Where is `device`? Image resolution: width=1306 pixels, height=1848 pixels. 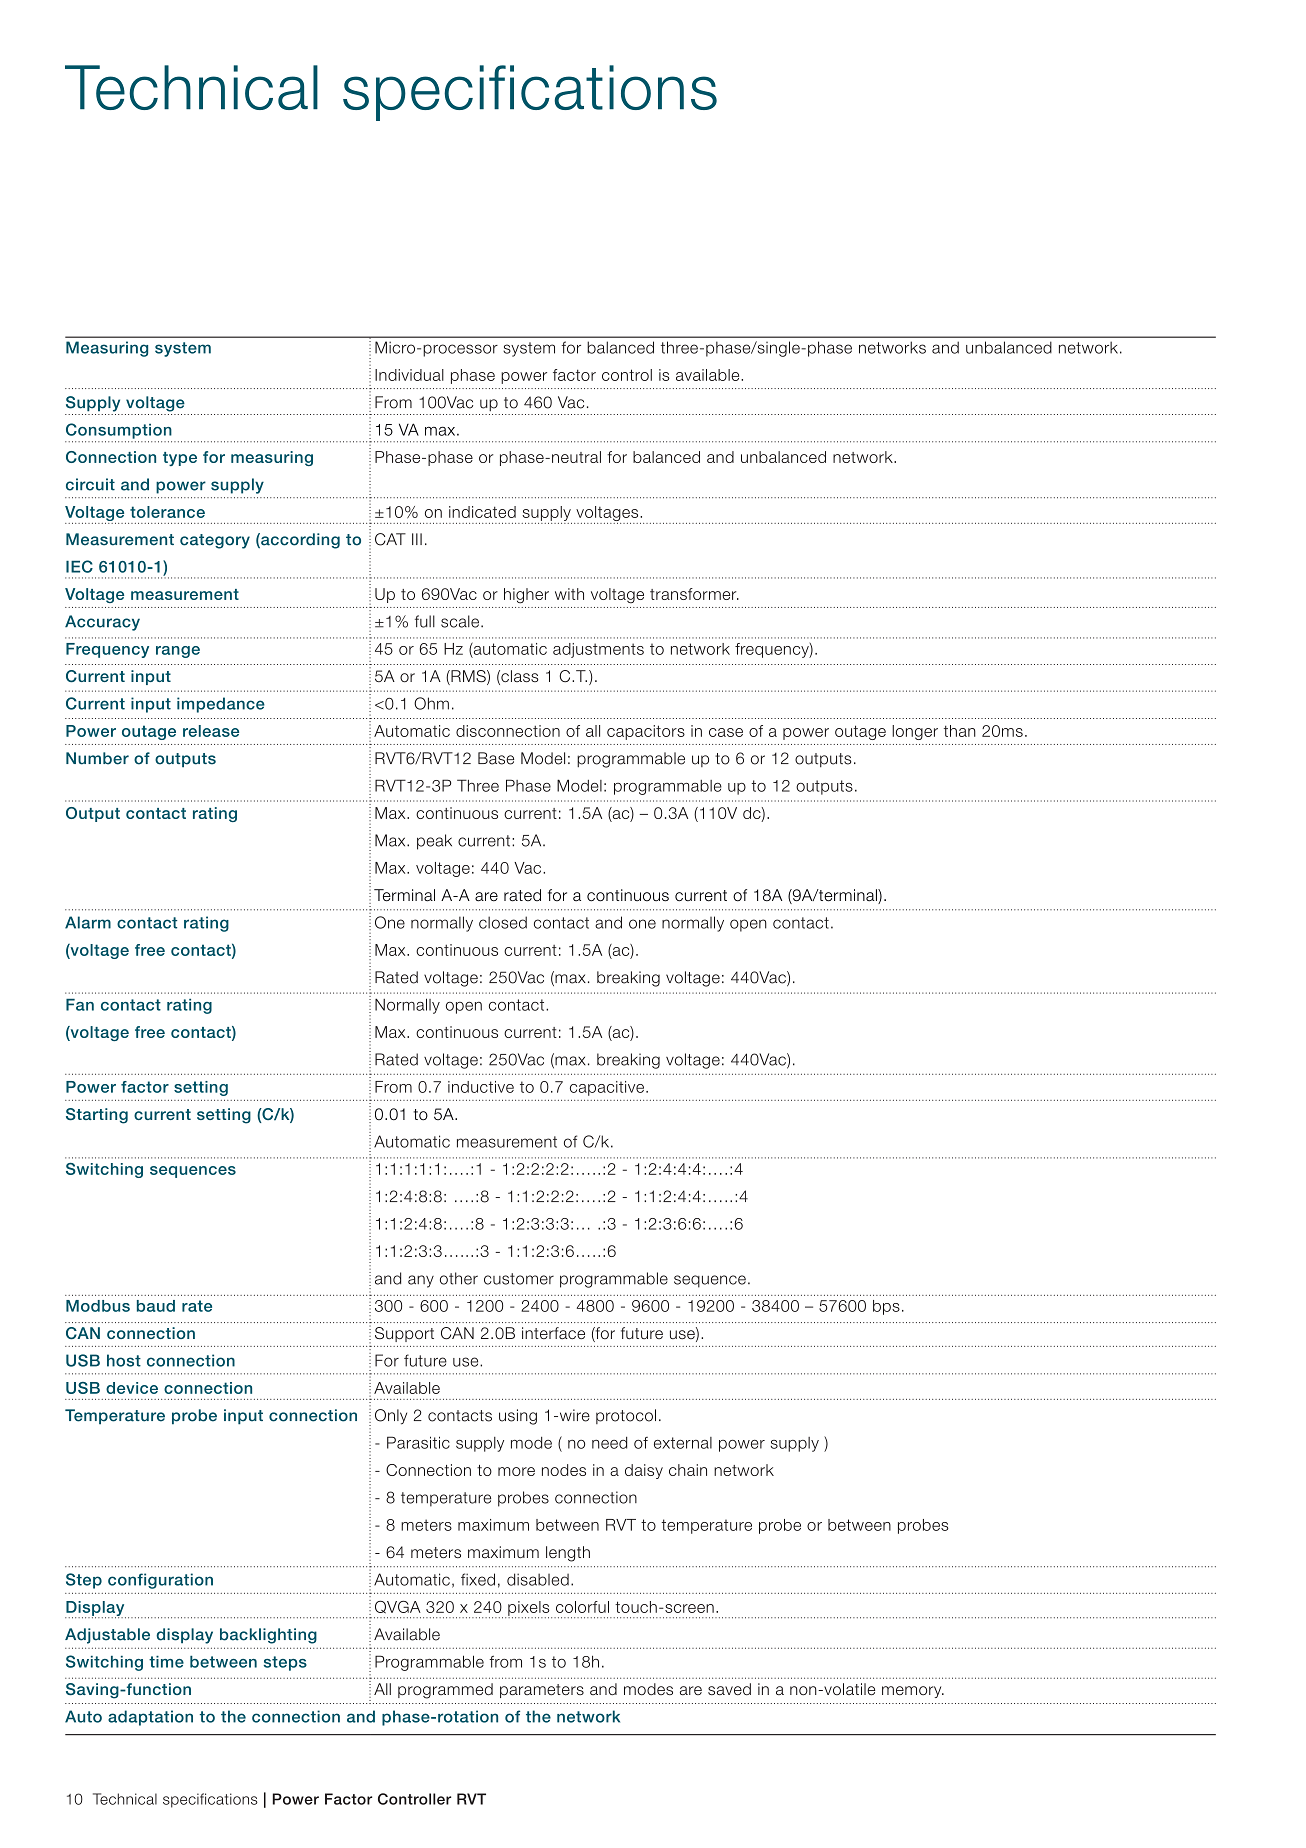 device is located at coordinates (132, 1388).
